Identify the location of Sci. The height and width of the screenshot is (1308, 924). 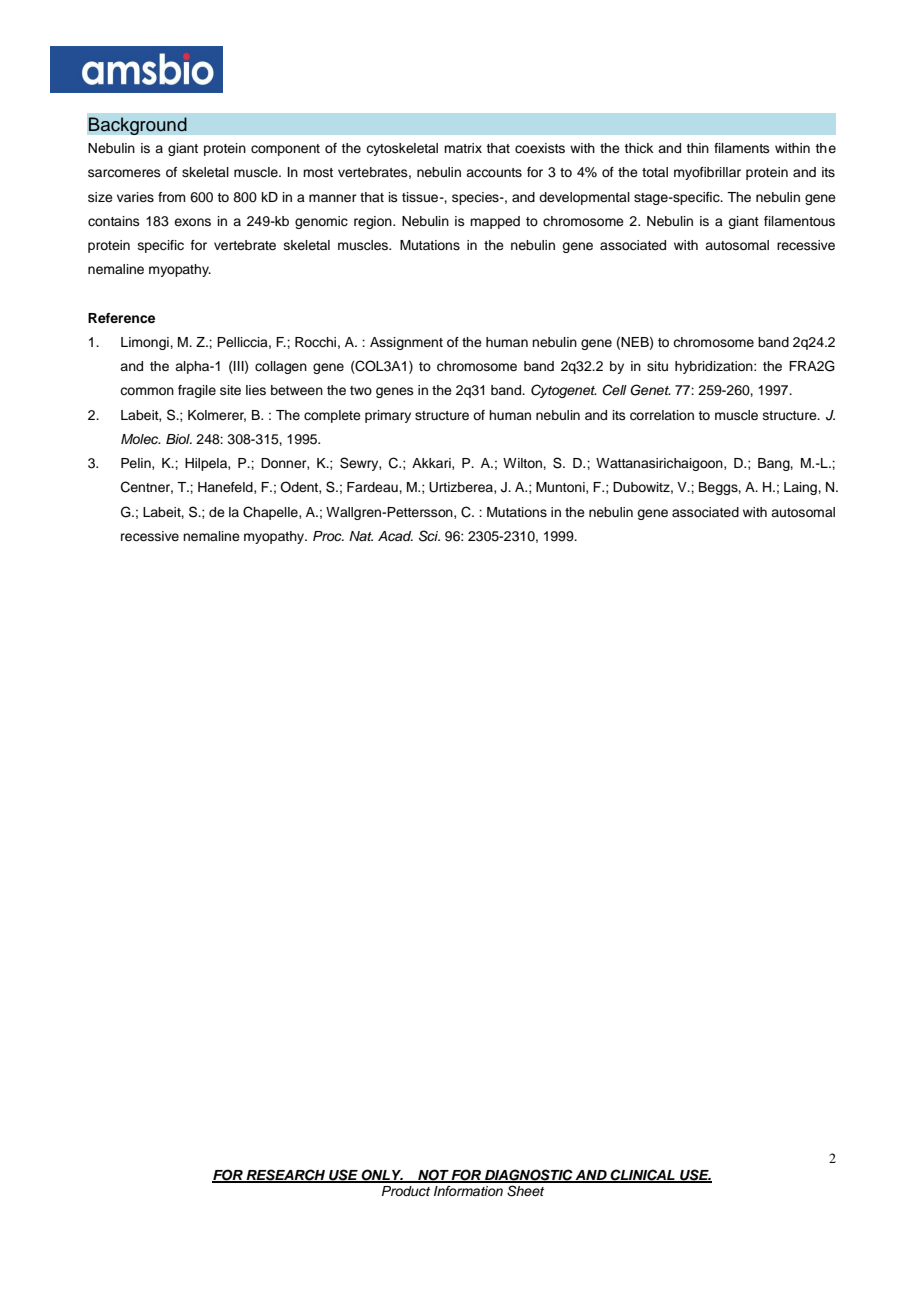
(429, 536).
